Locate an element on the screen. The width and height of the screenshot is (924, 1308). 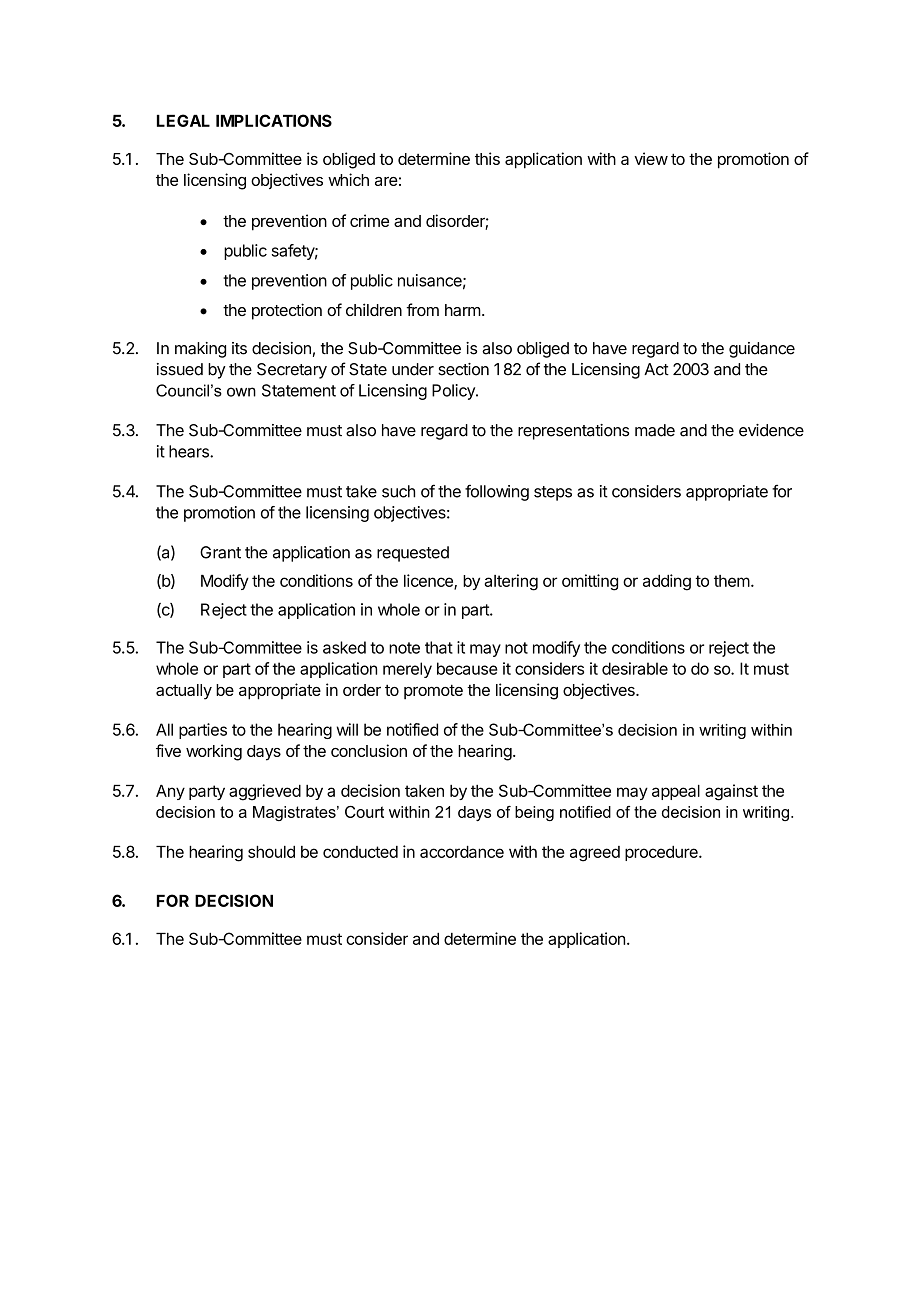
IMPLICATIONS is located at coordinates (274, 120).
